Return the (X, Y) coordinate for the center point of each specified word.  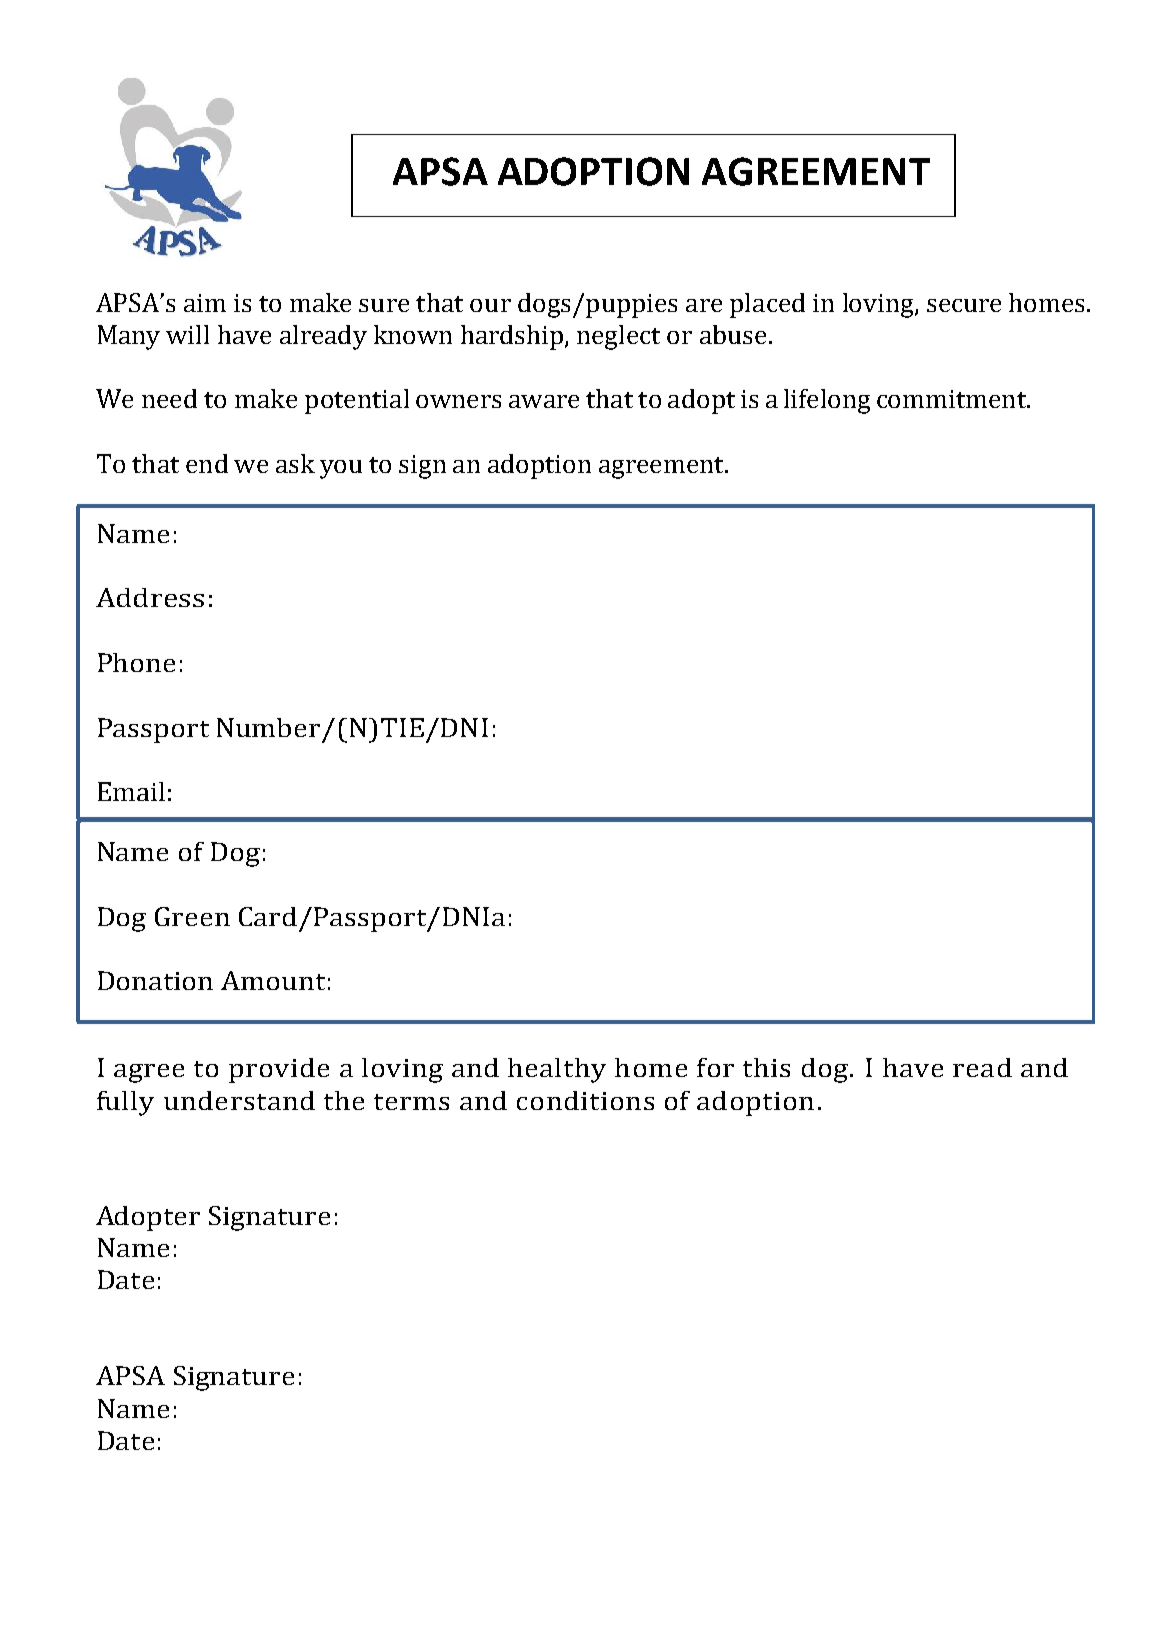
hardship (513, 337)
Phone (136, 662)
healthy (557, 1070)
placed (767, 305)
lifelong (827, 401)
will (187, 334)
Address (150, 597)
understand (239, 1100)
